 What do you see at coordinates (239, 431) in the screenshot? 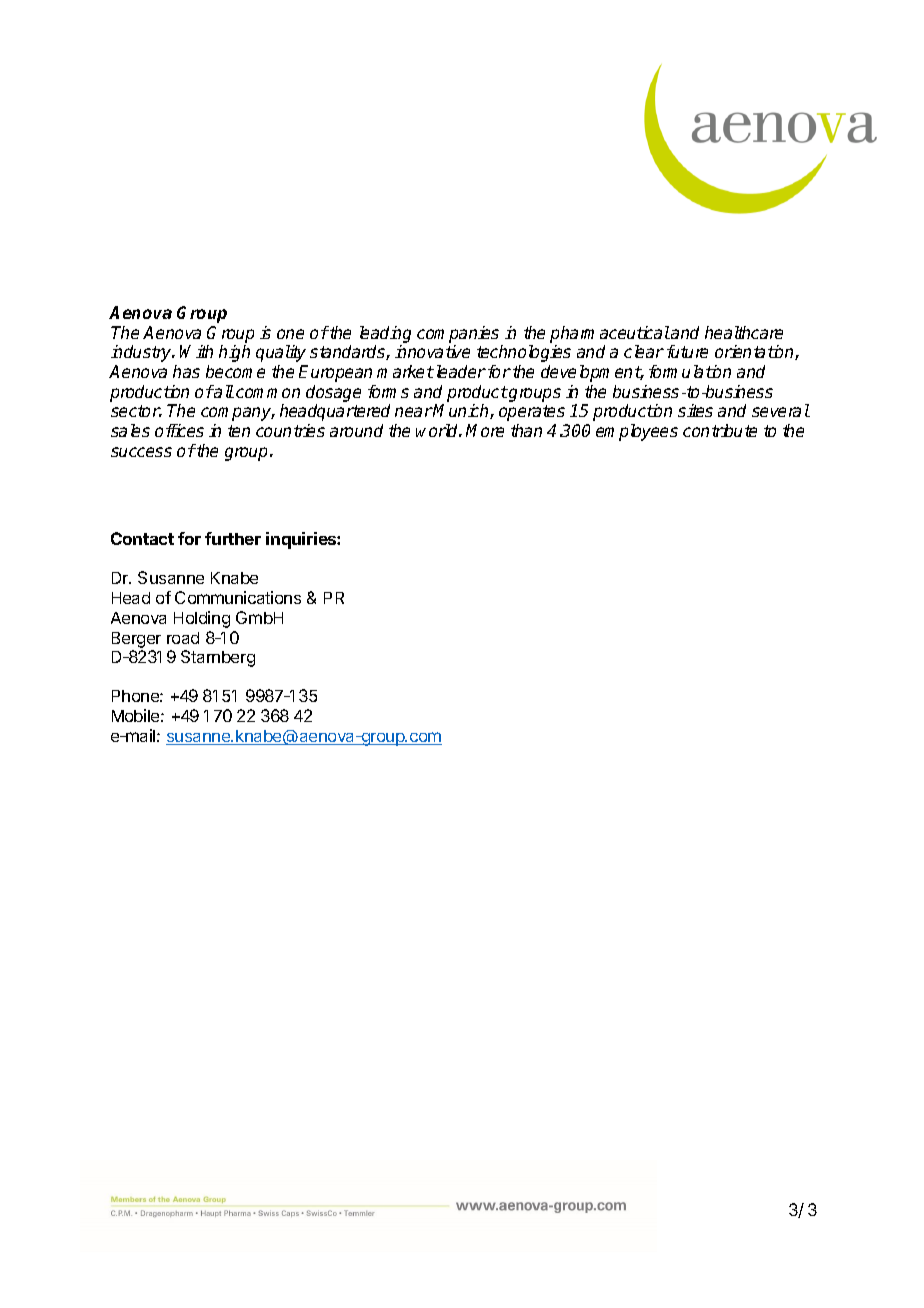
I see `ten` at bounding box center [239, 431].
